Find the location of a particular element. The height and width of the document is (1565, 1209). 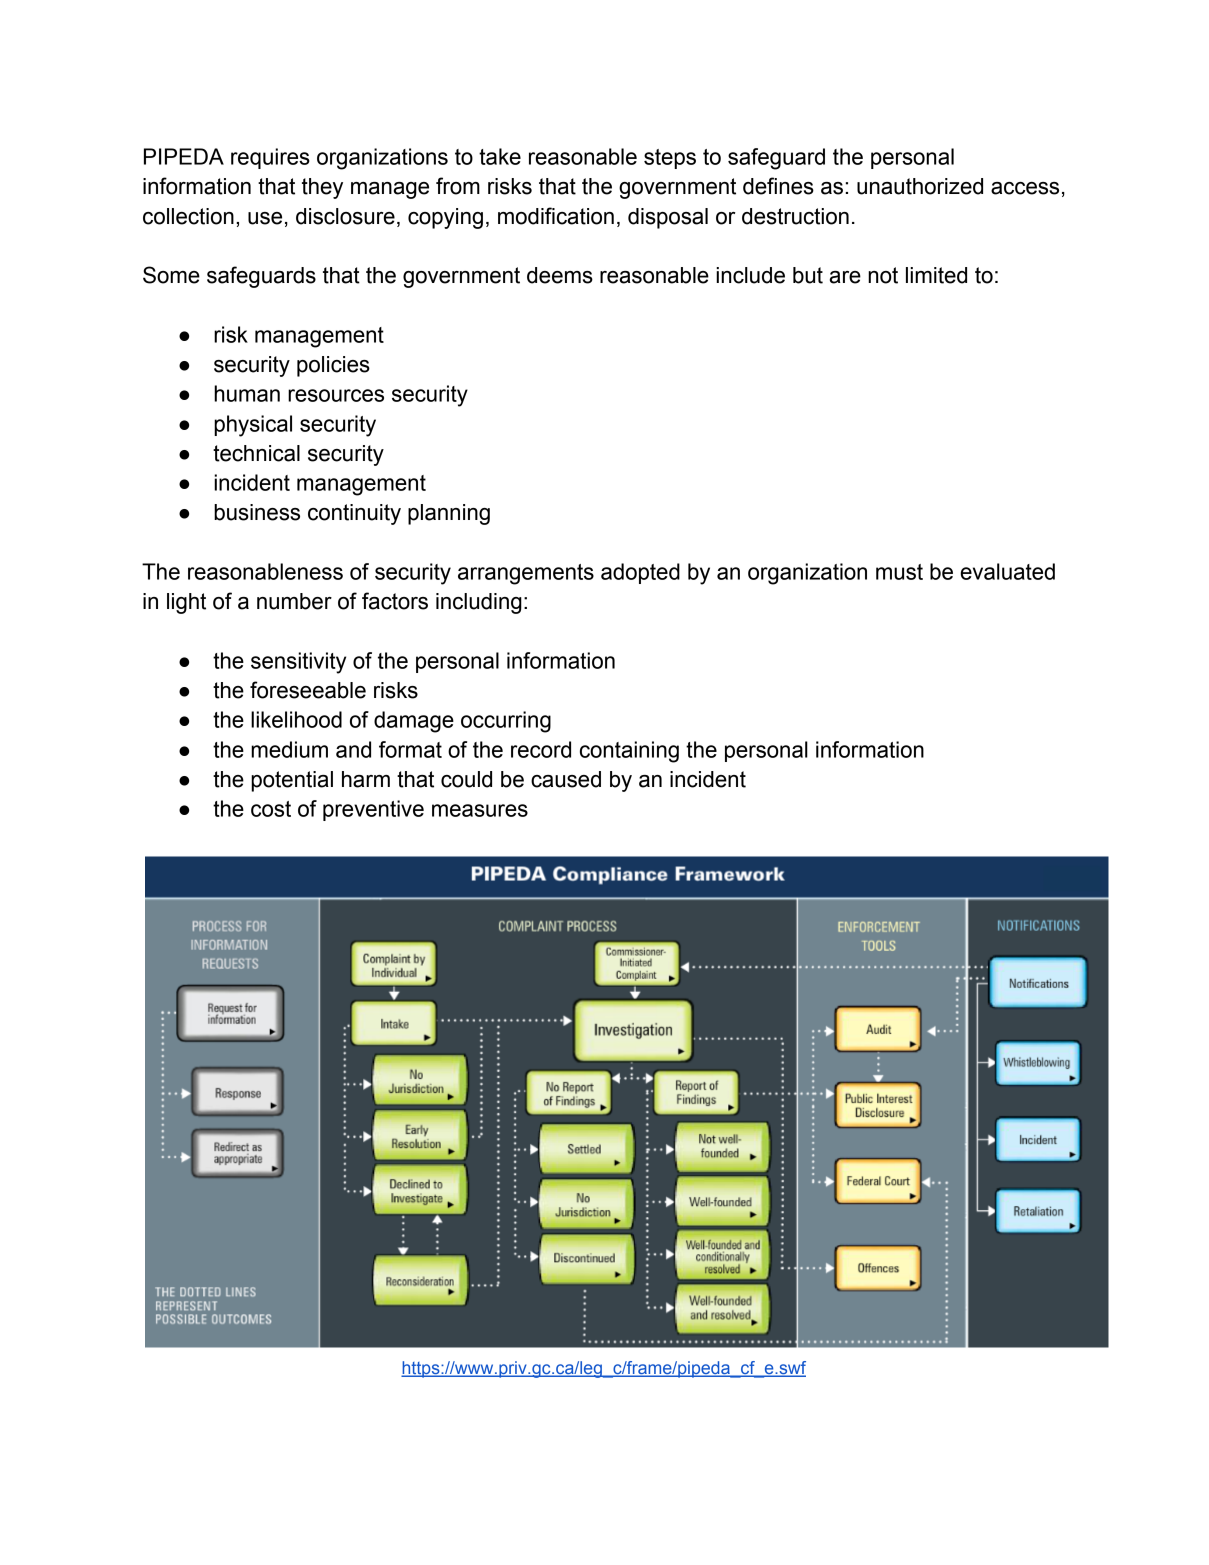

planning is located at coordinates (449, 514).
